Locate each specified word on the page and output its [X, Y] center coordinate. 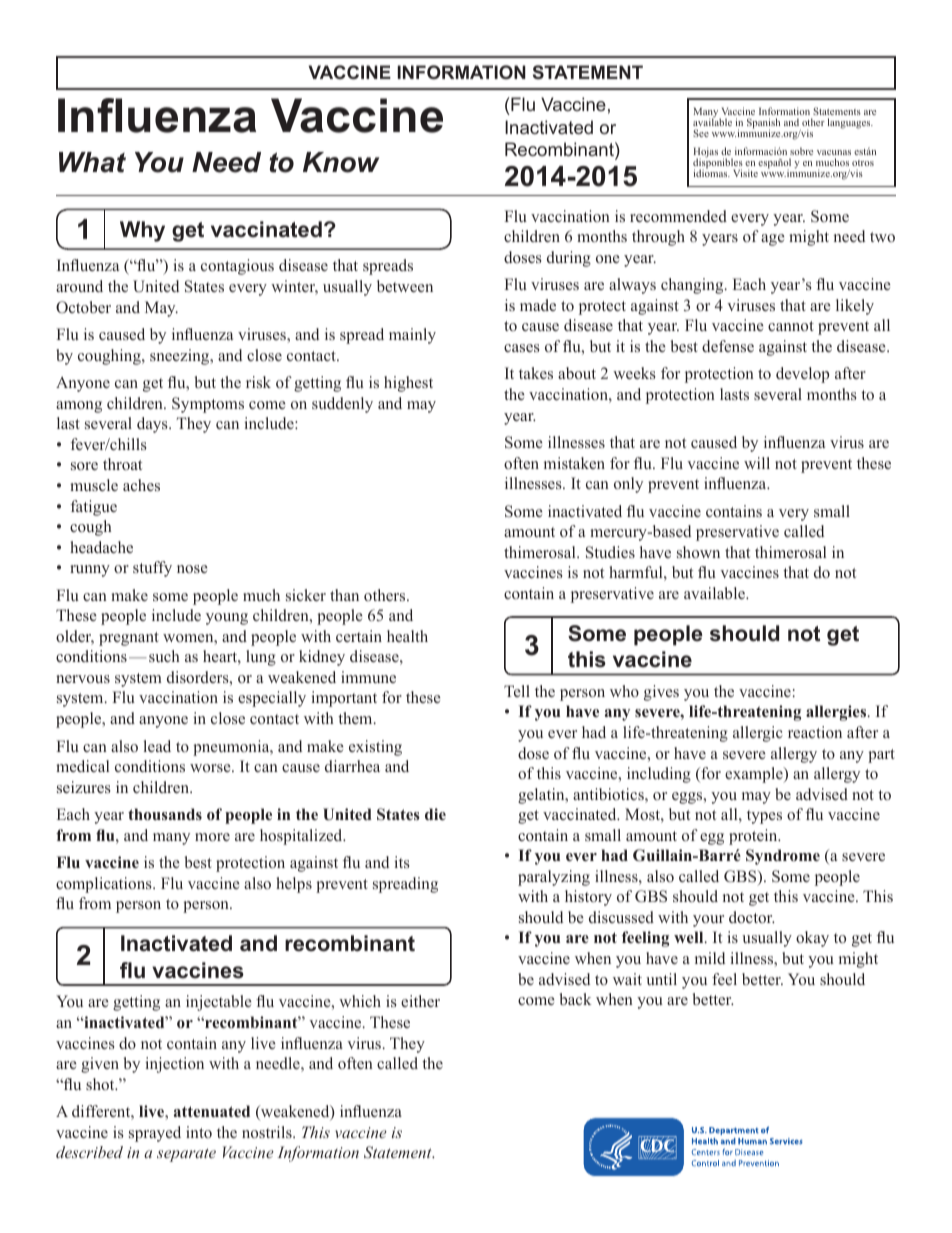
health [407, 636]
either [420, 1001]
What [92, 162]
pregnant [129, 639]
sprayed [155, 1134]
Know [341, 162]
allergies [837, 713]
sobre [801, 151]
